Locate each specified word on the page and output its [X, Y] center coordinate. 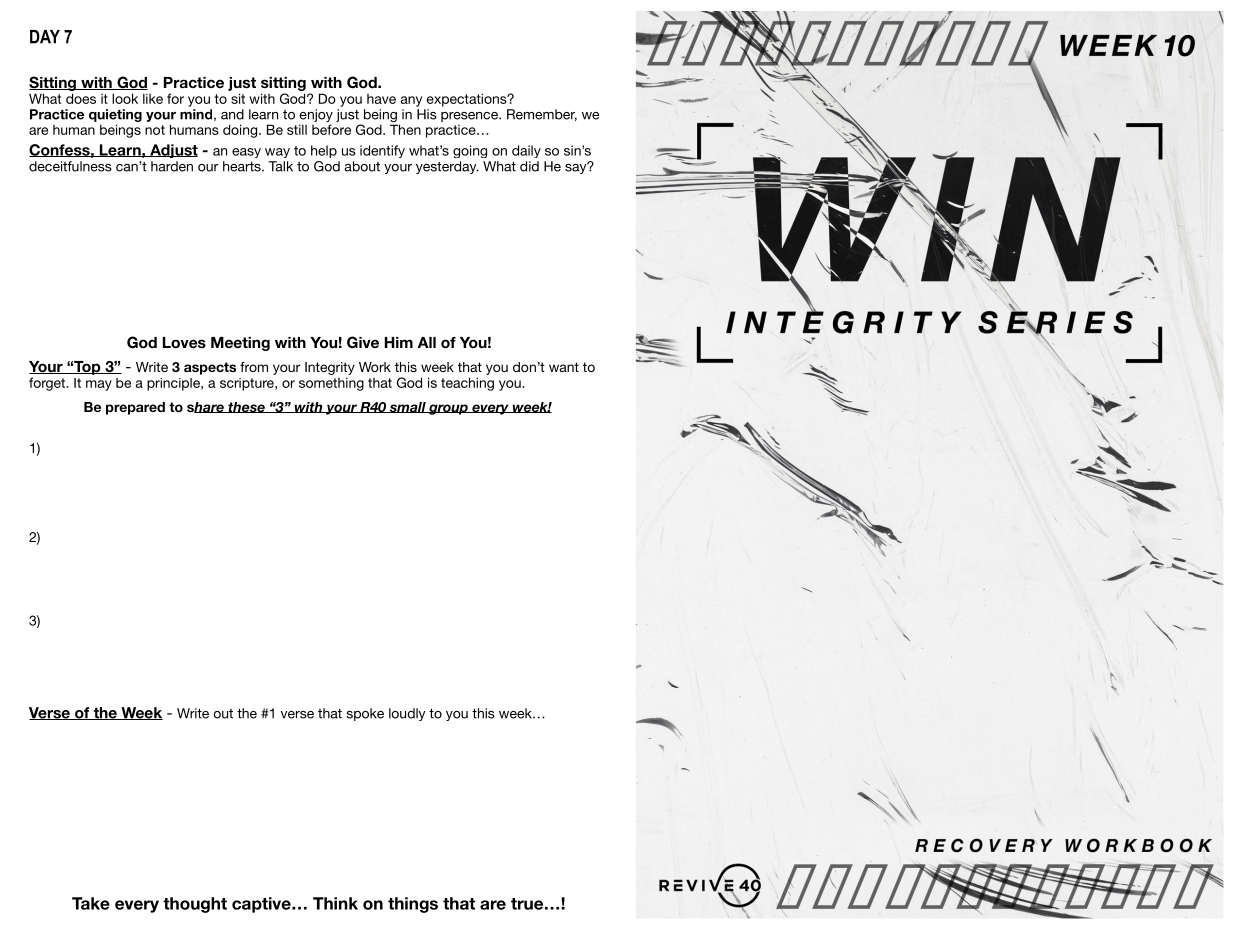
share [206, 407]
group [448, 409]
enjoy [316, 117]
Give [363, 342]
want [564, 367]
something [331, 384]
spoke [365, 714]
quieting [115, 115]
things [413, 905]
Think [335, 903]
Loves [184, 342]
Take [91, 903]
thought [195, 905]
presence [470, 117]
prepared [135, 408]
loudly [407, 714]
